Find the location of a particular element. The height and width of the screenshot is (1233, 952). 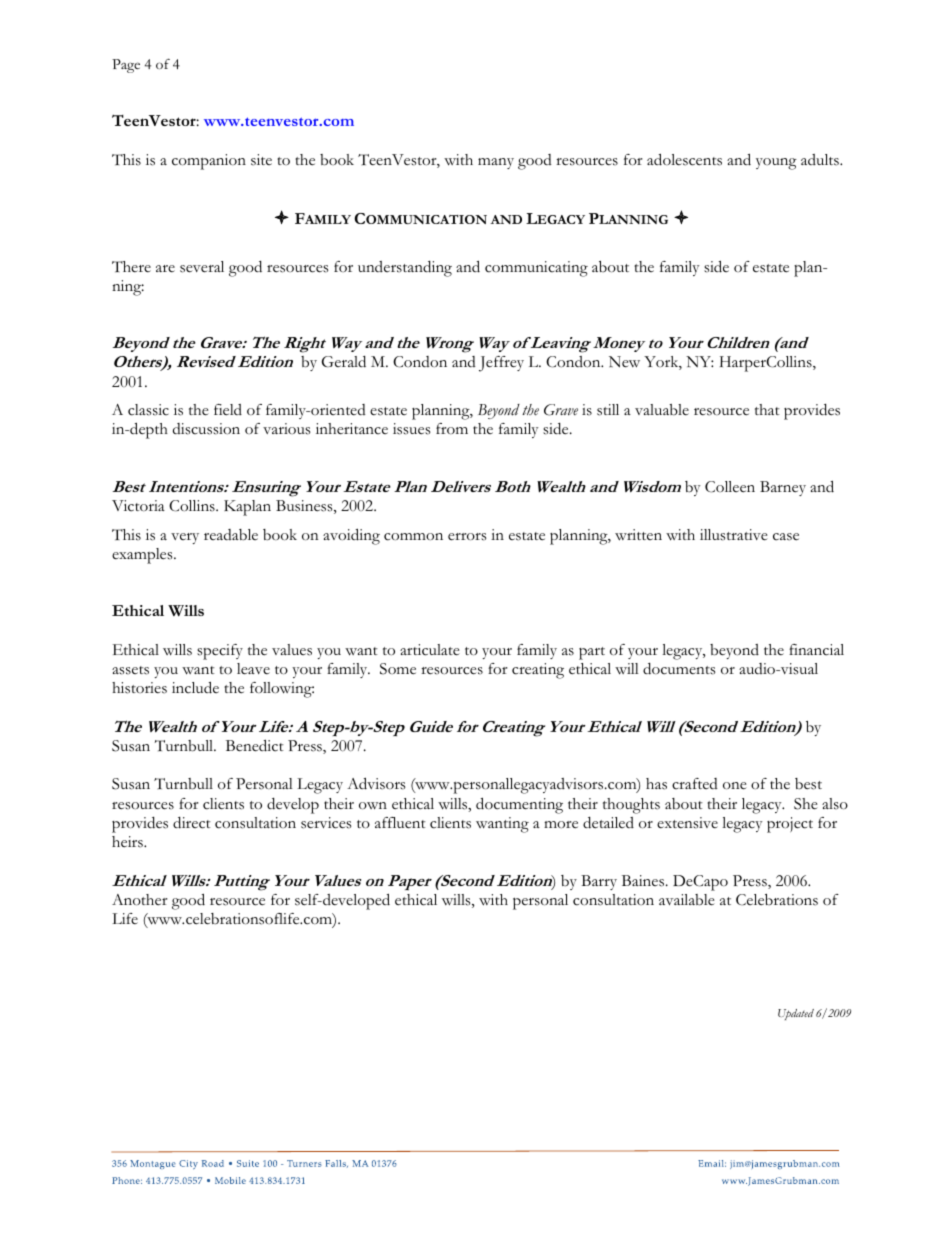

readable is located at coordinates (231, 535).
